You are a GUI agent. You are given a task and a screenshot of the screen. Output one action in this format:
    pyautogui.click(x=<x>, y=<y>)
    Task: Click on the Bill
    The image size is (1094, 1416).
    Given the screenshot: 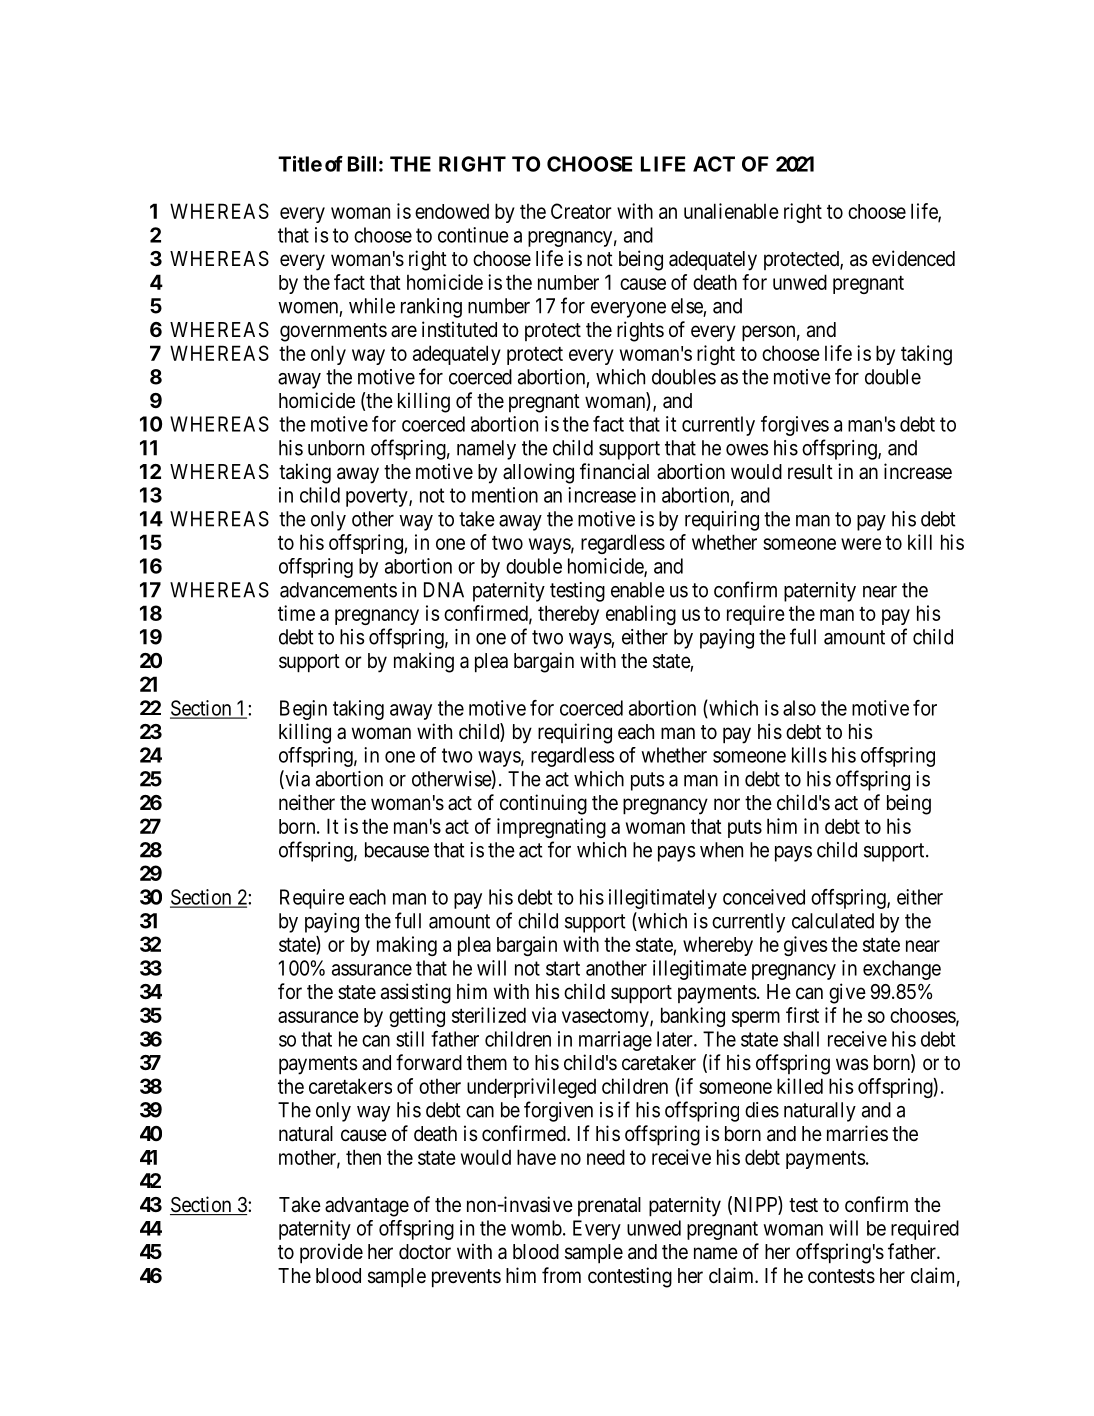 What is the action you would take?
    pyautogui.click(x=362, y=164)
